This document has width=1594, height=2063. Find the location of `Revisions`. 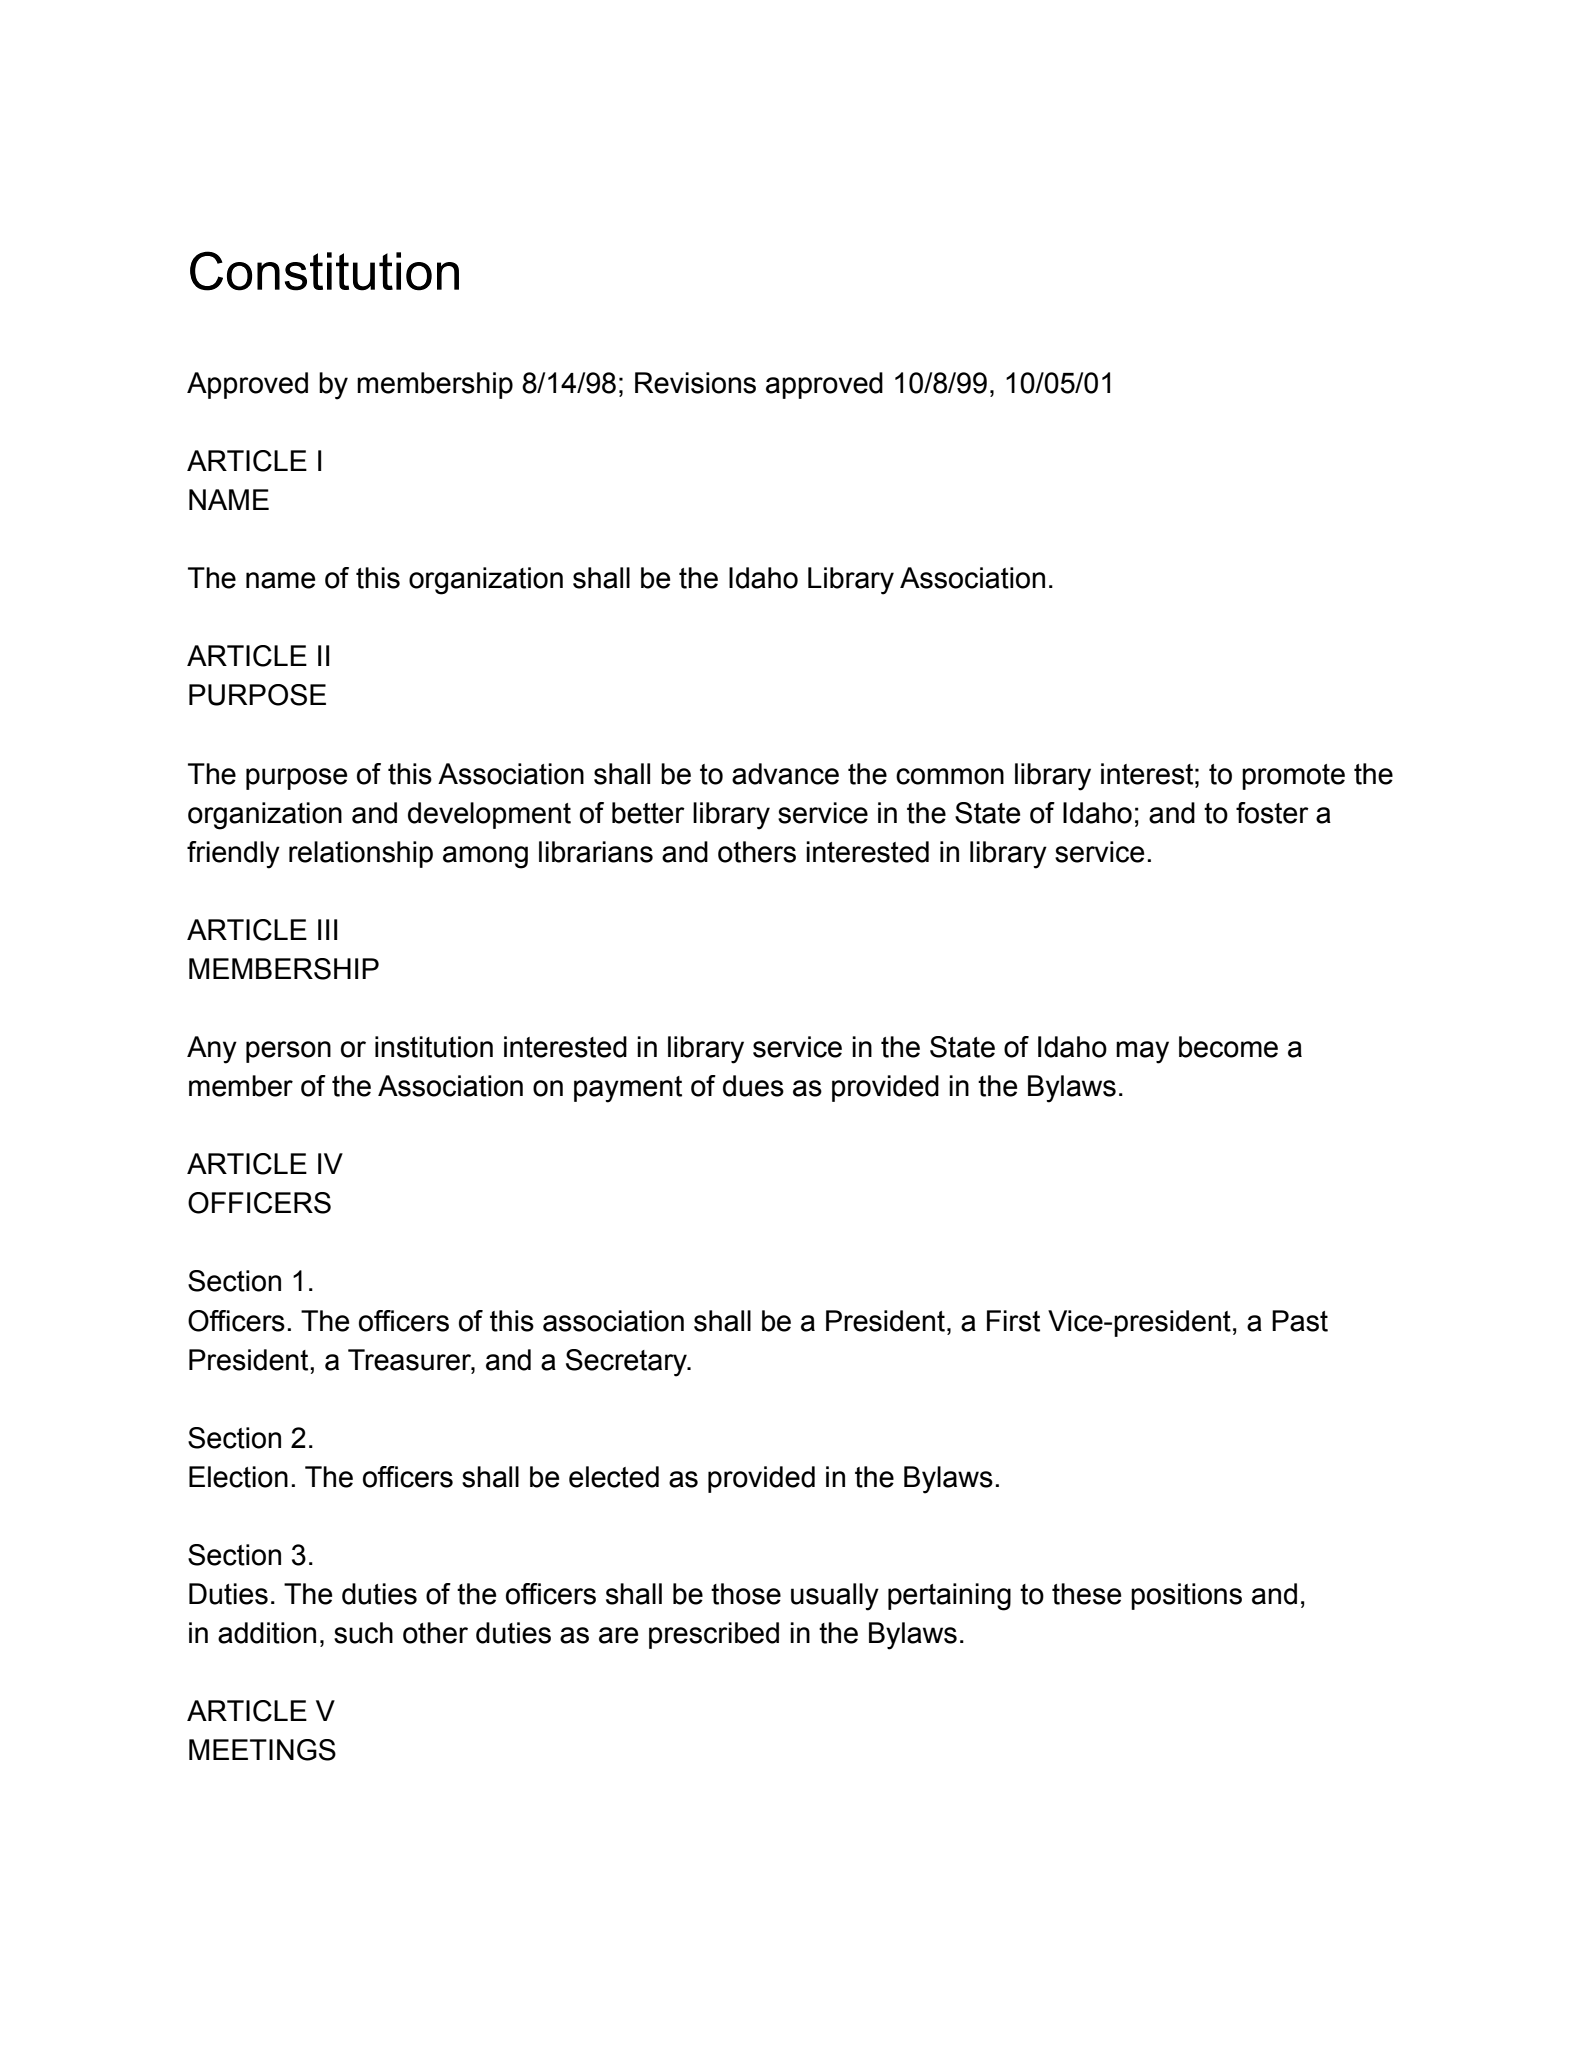

Revisions is located at coordinates (695, 383).
